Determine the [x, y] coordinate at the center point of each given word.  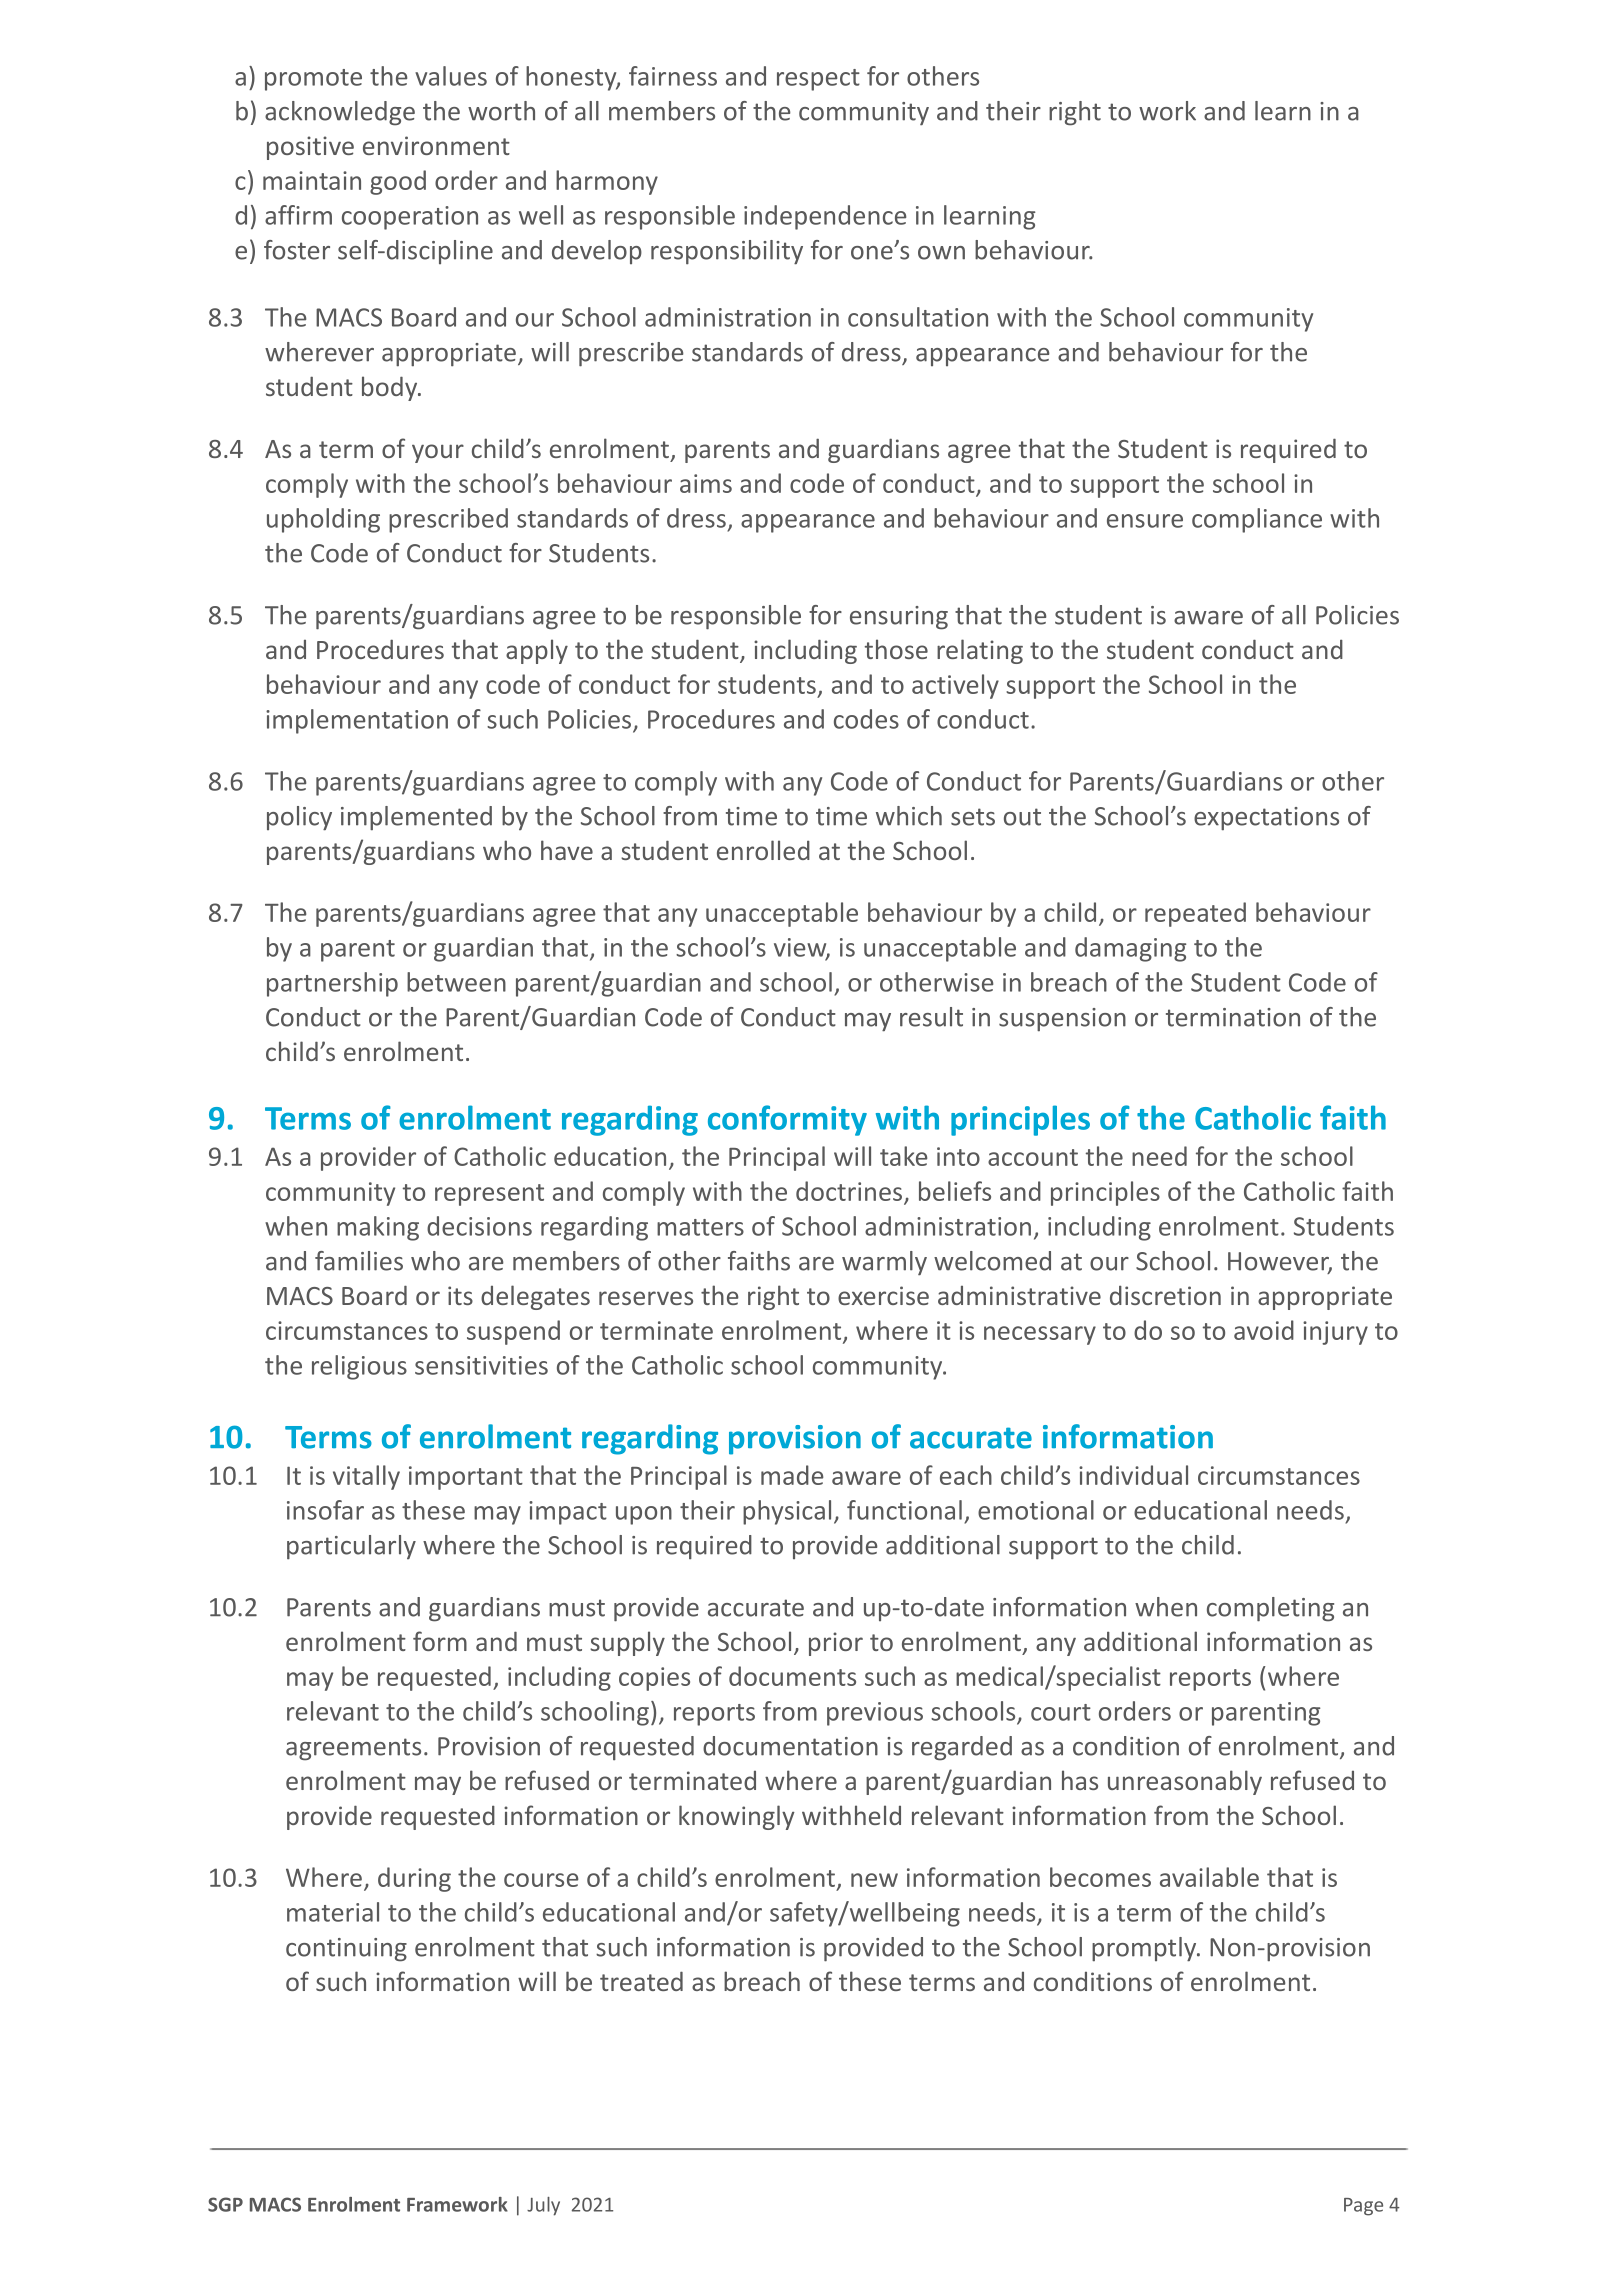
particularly [351, 1547]
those [896, 649]
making [378, 1228]
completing [1270, 1609]
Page [1363, 2207]
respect [818, 80]
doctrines [849, 1191]
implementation [357, 721]
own [941, 253]
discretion [1165, 1295]
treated [641, 1981]
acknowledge [340, 113]
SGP [225, 2204]
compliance [1257, 520]
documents [792, 1676]
